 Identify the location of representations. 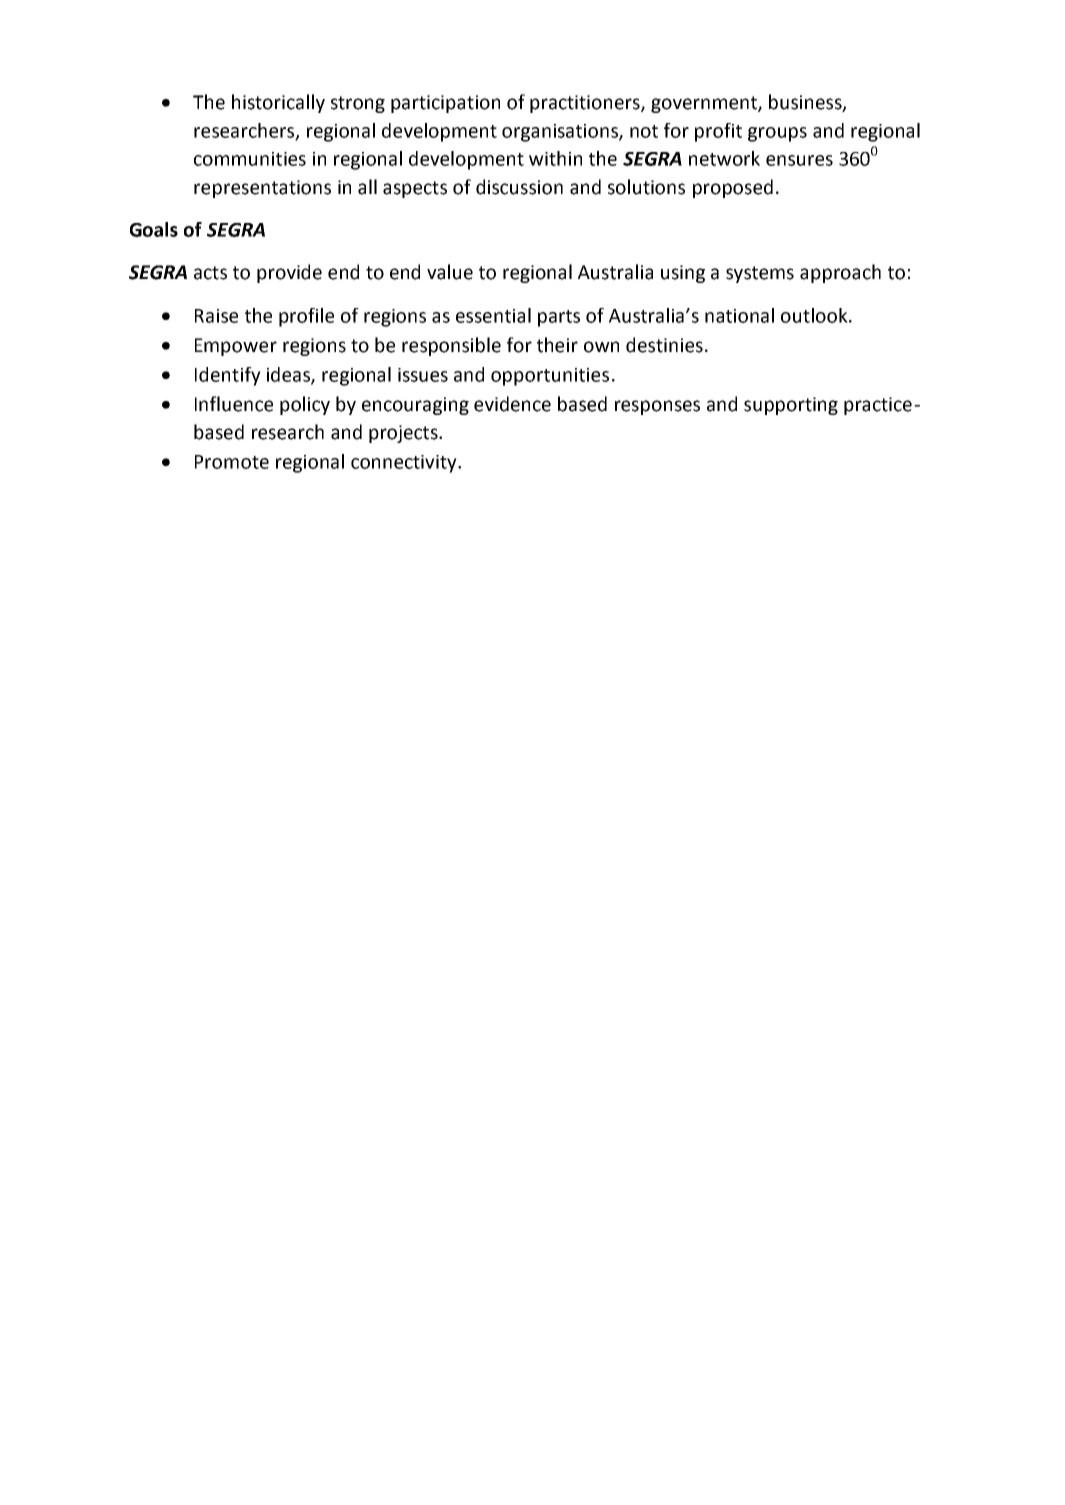
(262, 189).
